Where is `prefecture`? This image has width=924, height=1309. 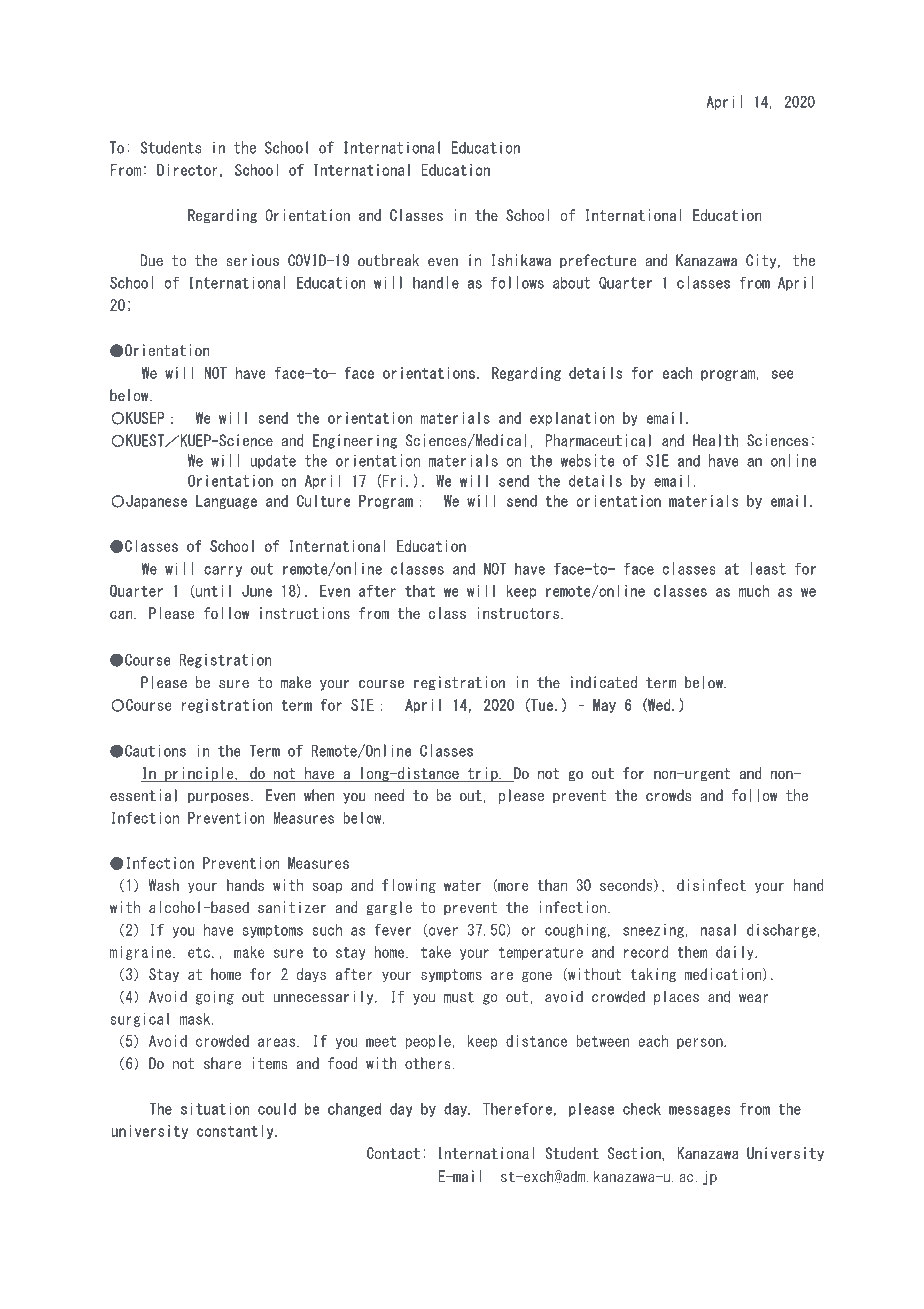
prefecture is located at coordinates (598, 261).
